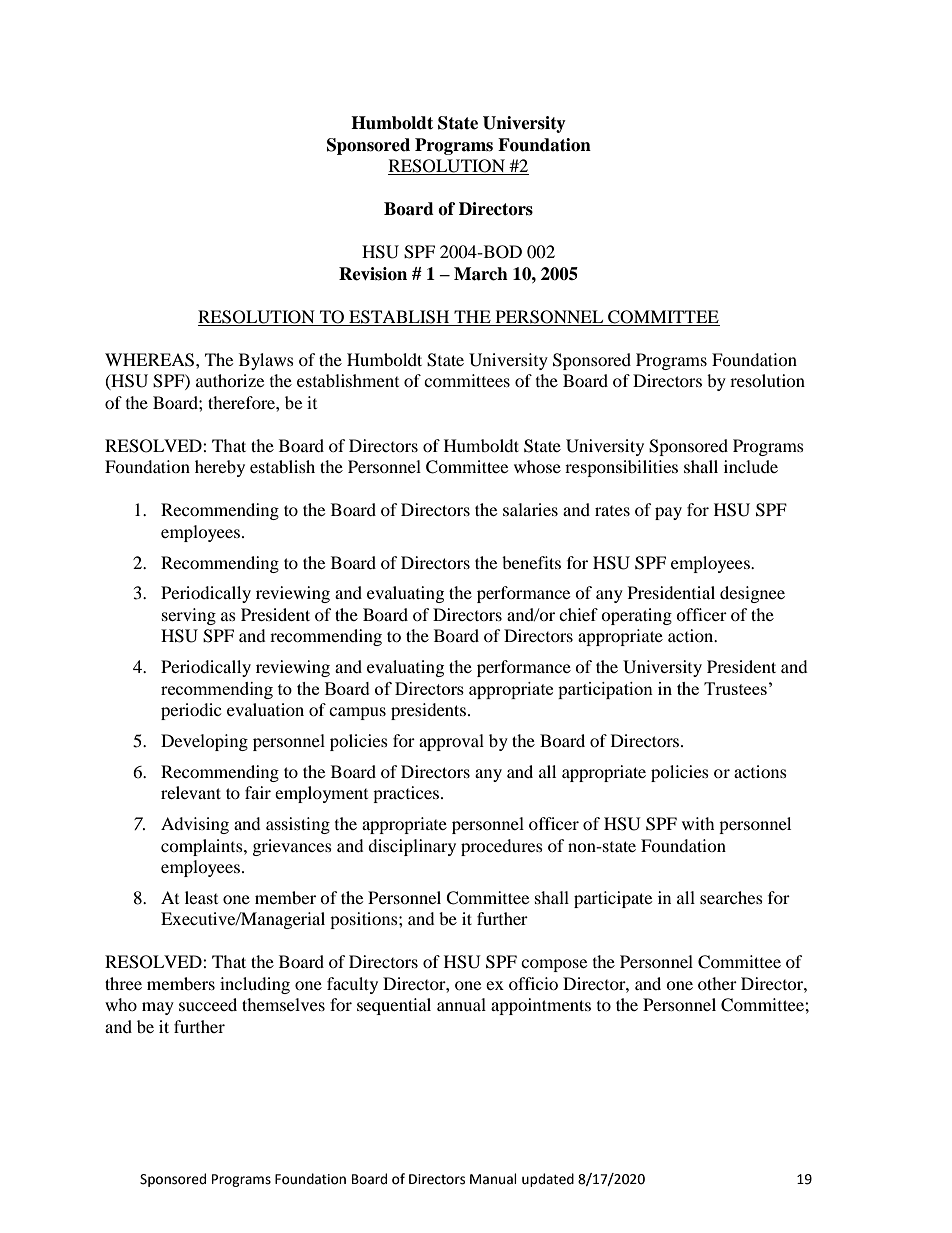 The image size is (952, 1233). I want to click on responsibilities, so click(621, 468).
